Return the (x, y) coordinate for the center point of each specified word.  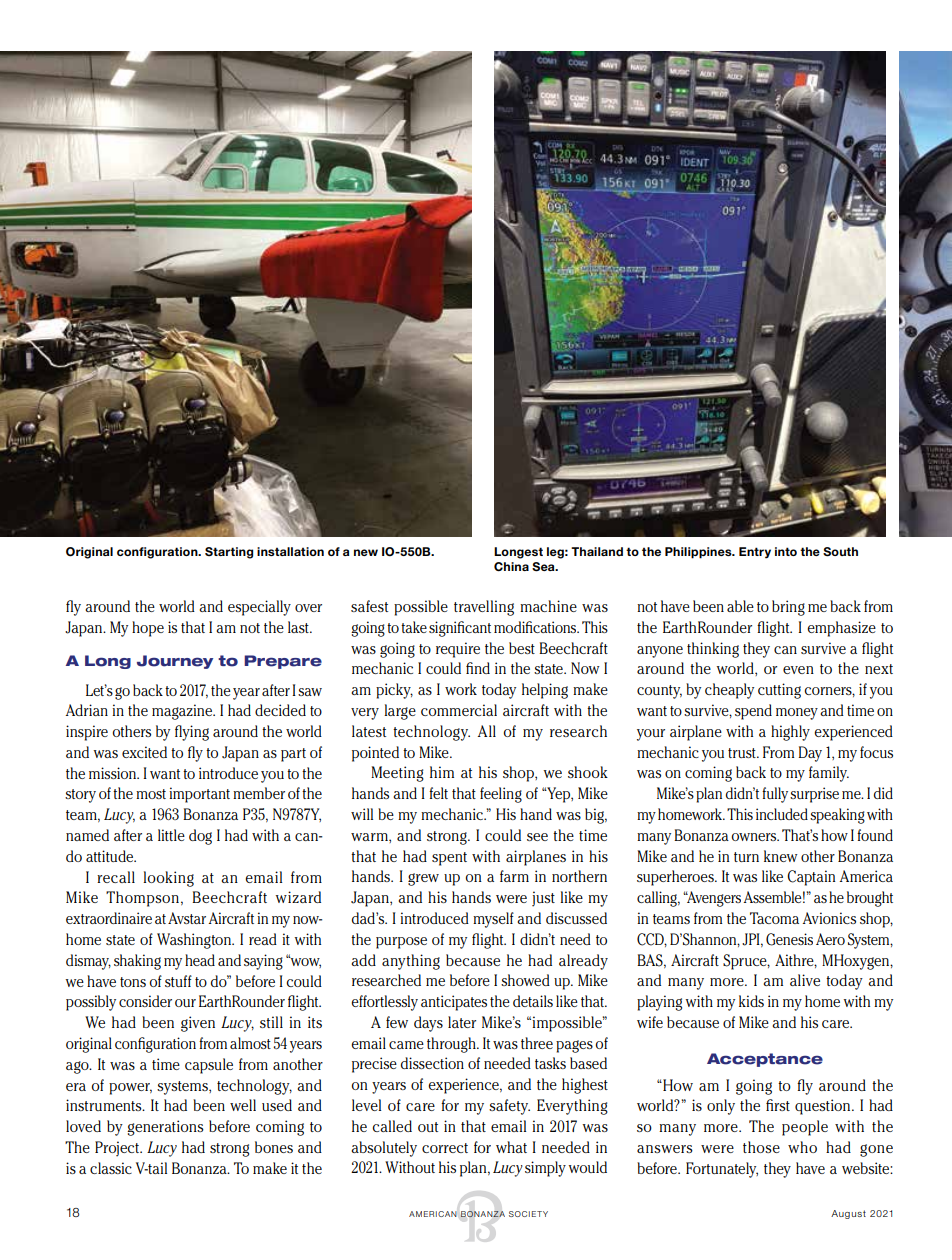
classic (111, 1168)
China (511, 566)
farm (514, 876)
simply (545, 1169)
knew (781, 856)
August (848, 1214)
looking (168, 879)
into (786, 551)
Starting (229, 553)
